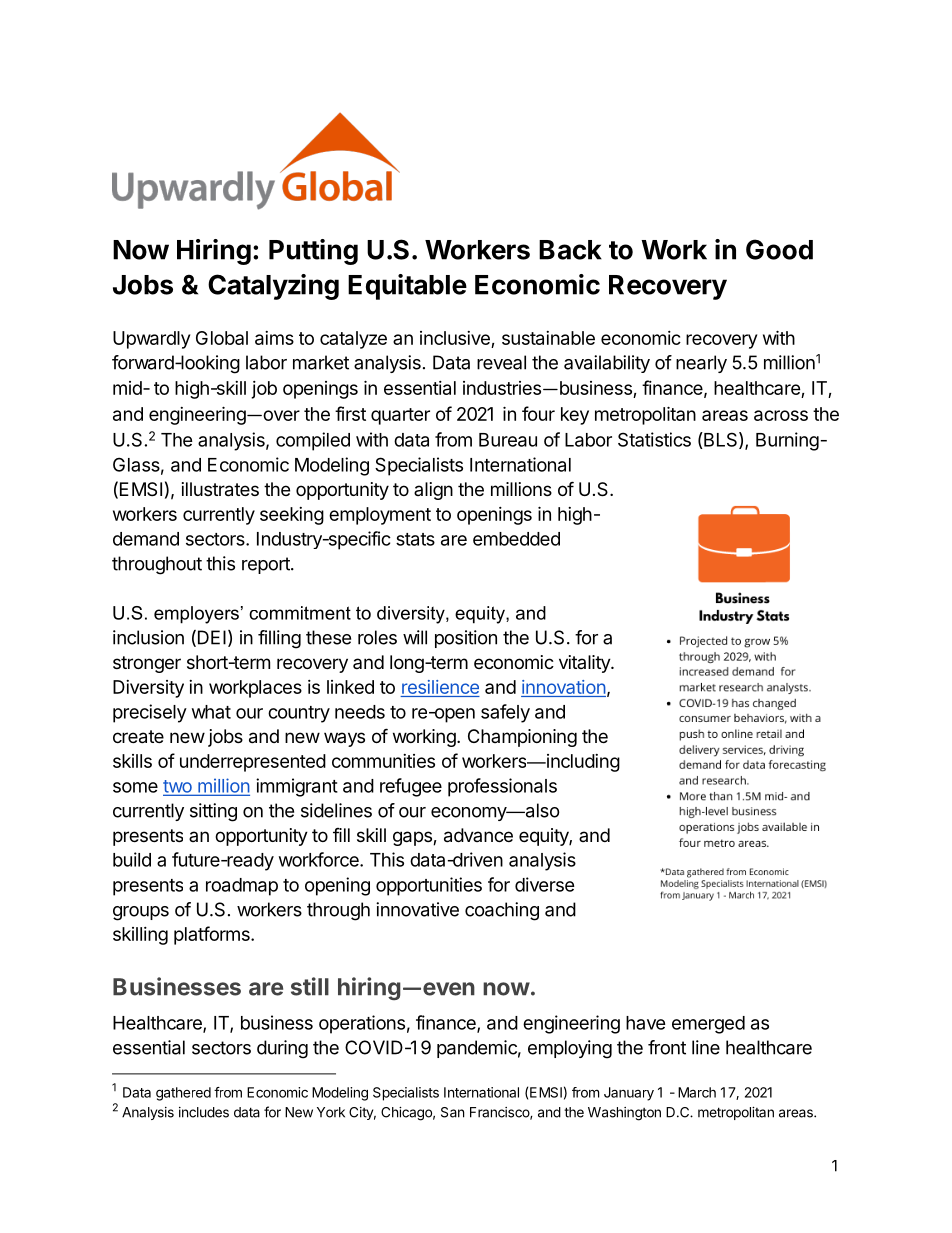  Describe the element at coordinates (779, 249) in the screenshot. I see `Good` at that location.
